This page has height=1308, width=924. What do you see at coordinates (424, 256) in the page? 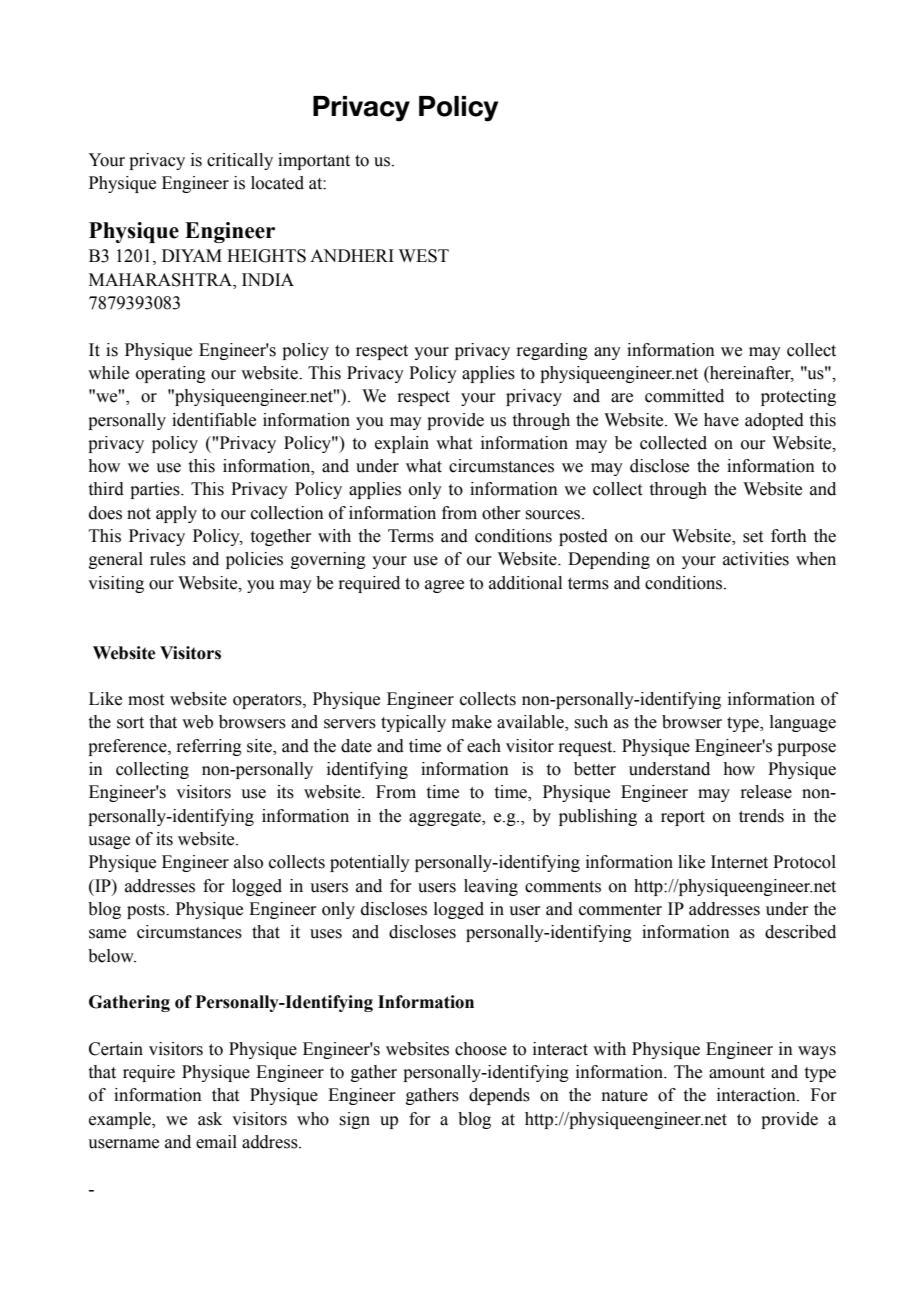
I see `WEST` at bounding box center [424, 256].
